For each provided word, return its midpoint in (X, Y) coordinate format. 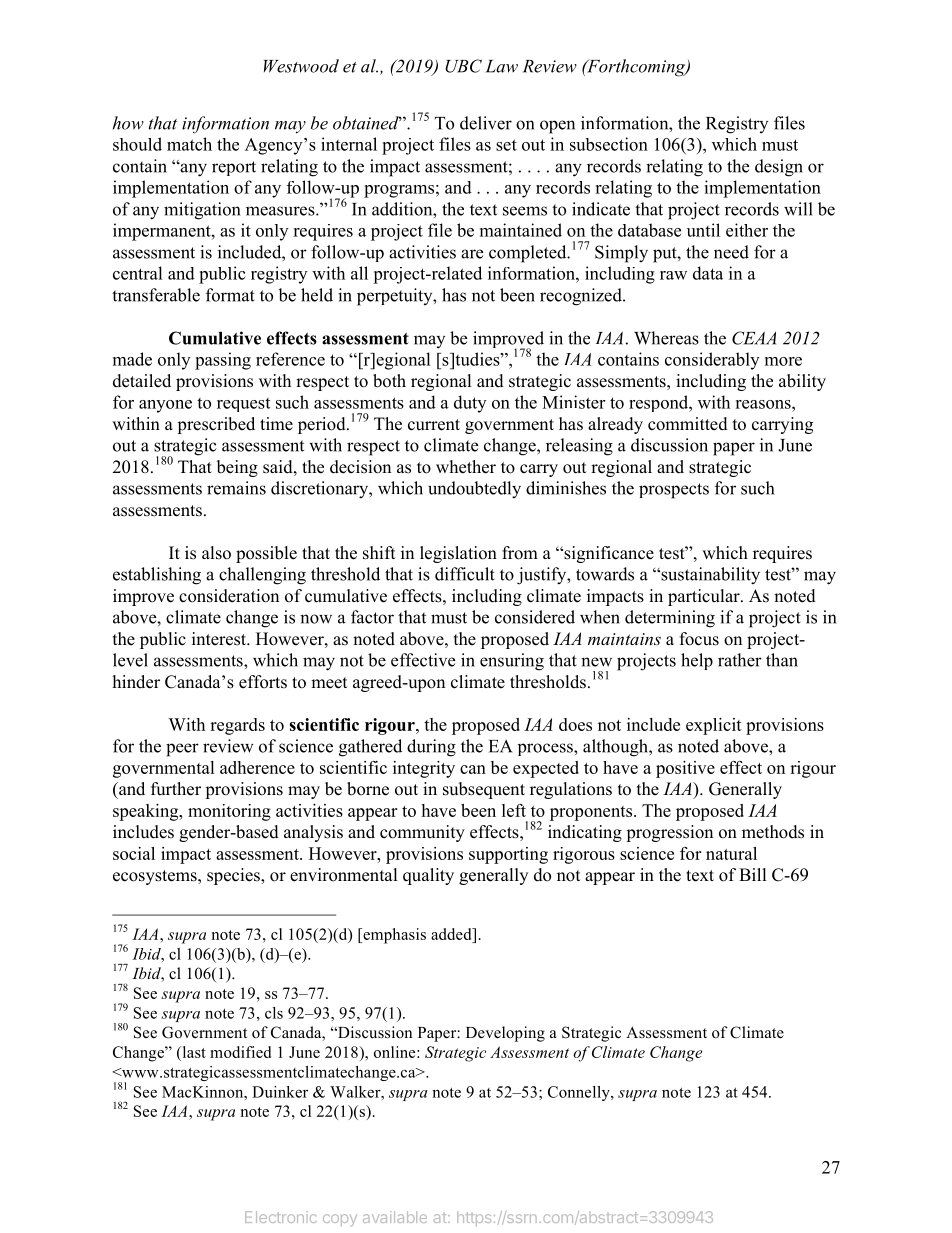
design (779, 168)
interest (220, 639)
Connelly (580, 1093)
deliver (486, 123)
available (395, 1217)
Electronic (281, 1217)
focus (699, 639)
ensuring (512, 662)
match (189, 144)
